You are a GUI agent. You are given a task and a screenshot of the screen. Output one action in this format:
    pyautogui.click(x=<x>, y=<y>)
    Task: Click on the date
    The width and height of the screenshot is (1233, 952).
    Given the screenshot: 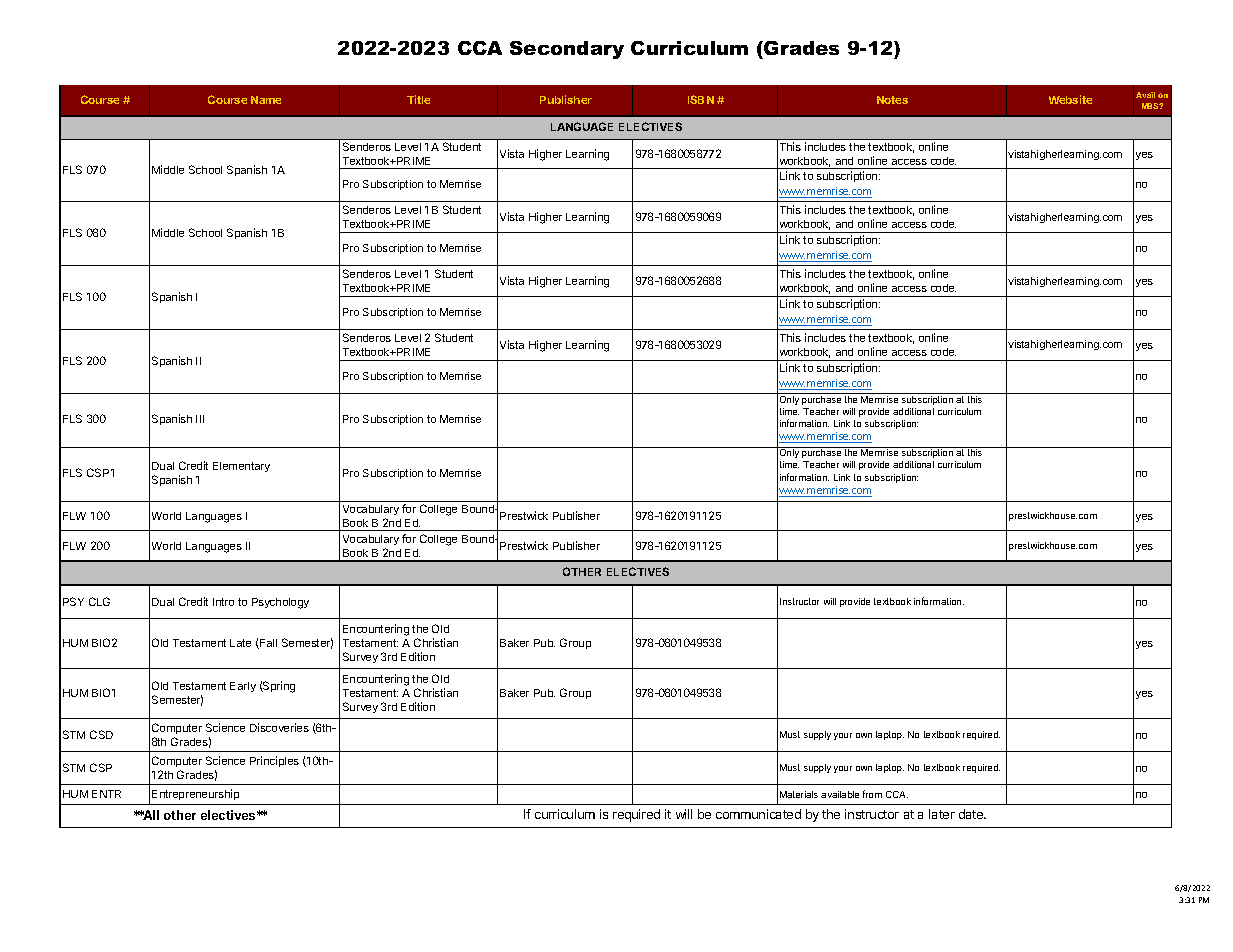 What is the action you would take?
    pyautogui.click(x=972, y=814)
